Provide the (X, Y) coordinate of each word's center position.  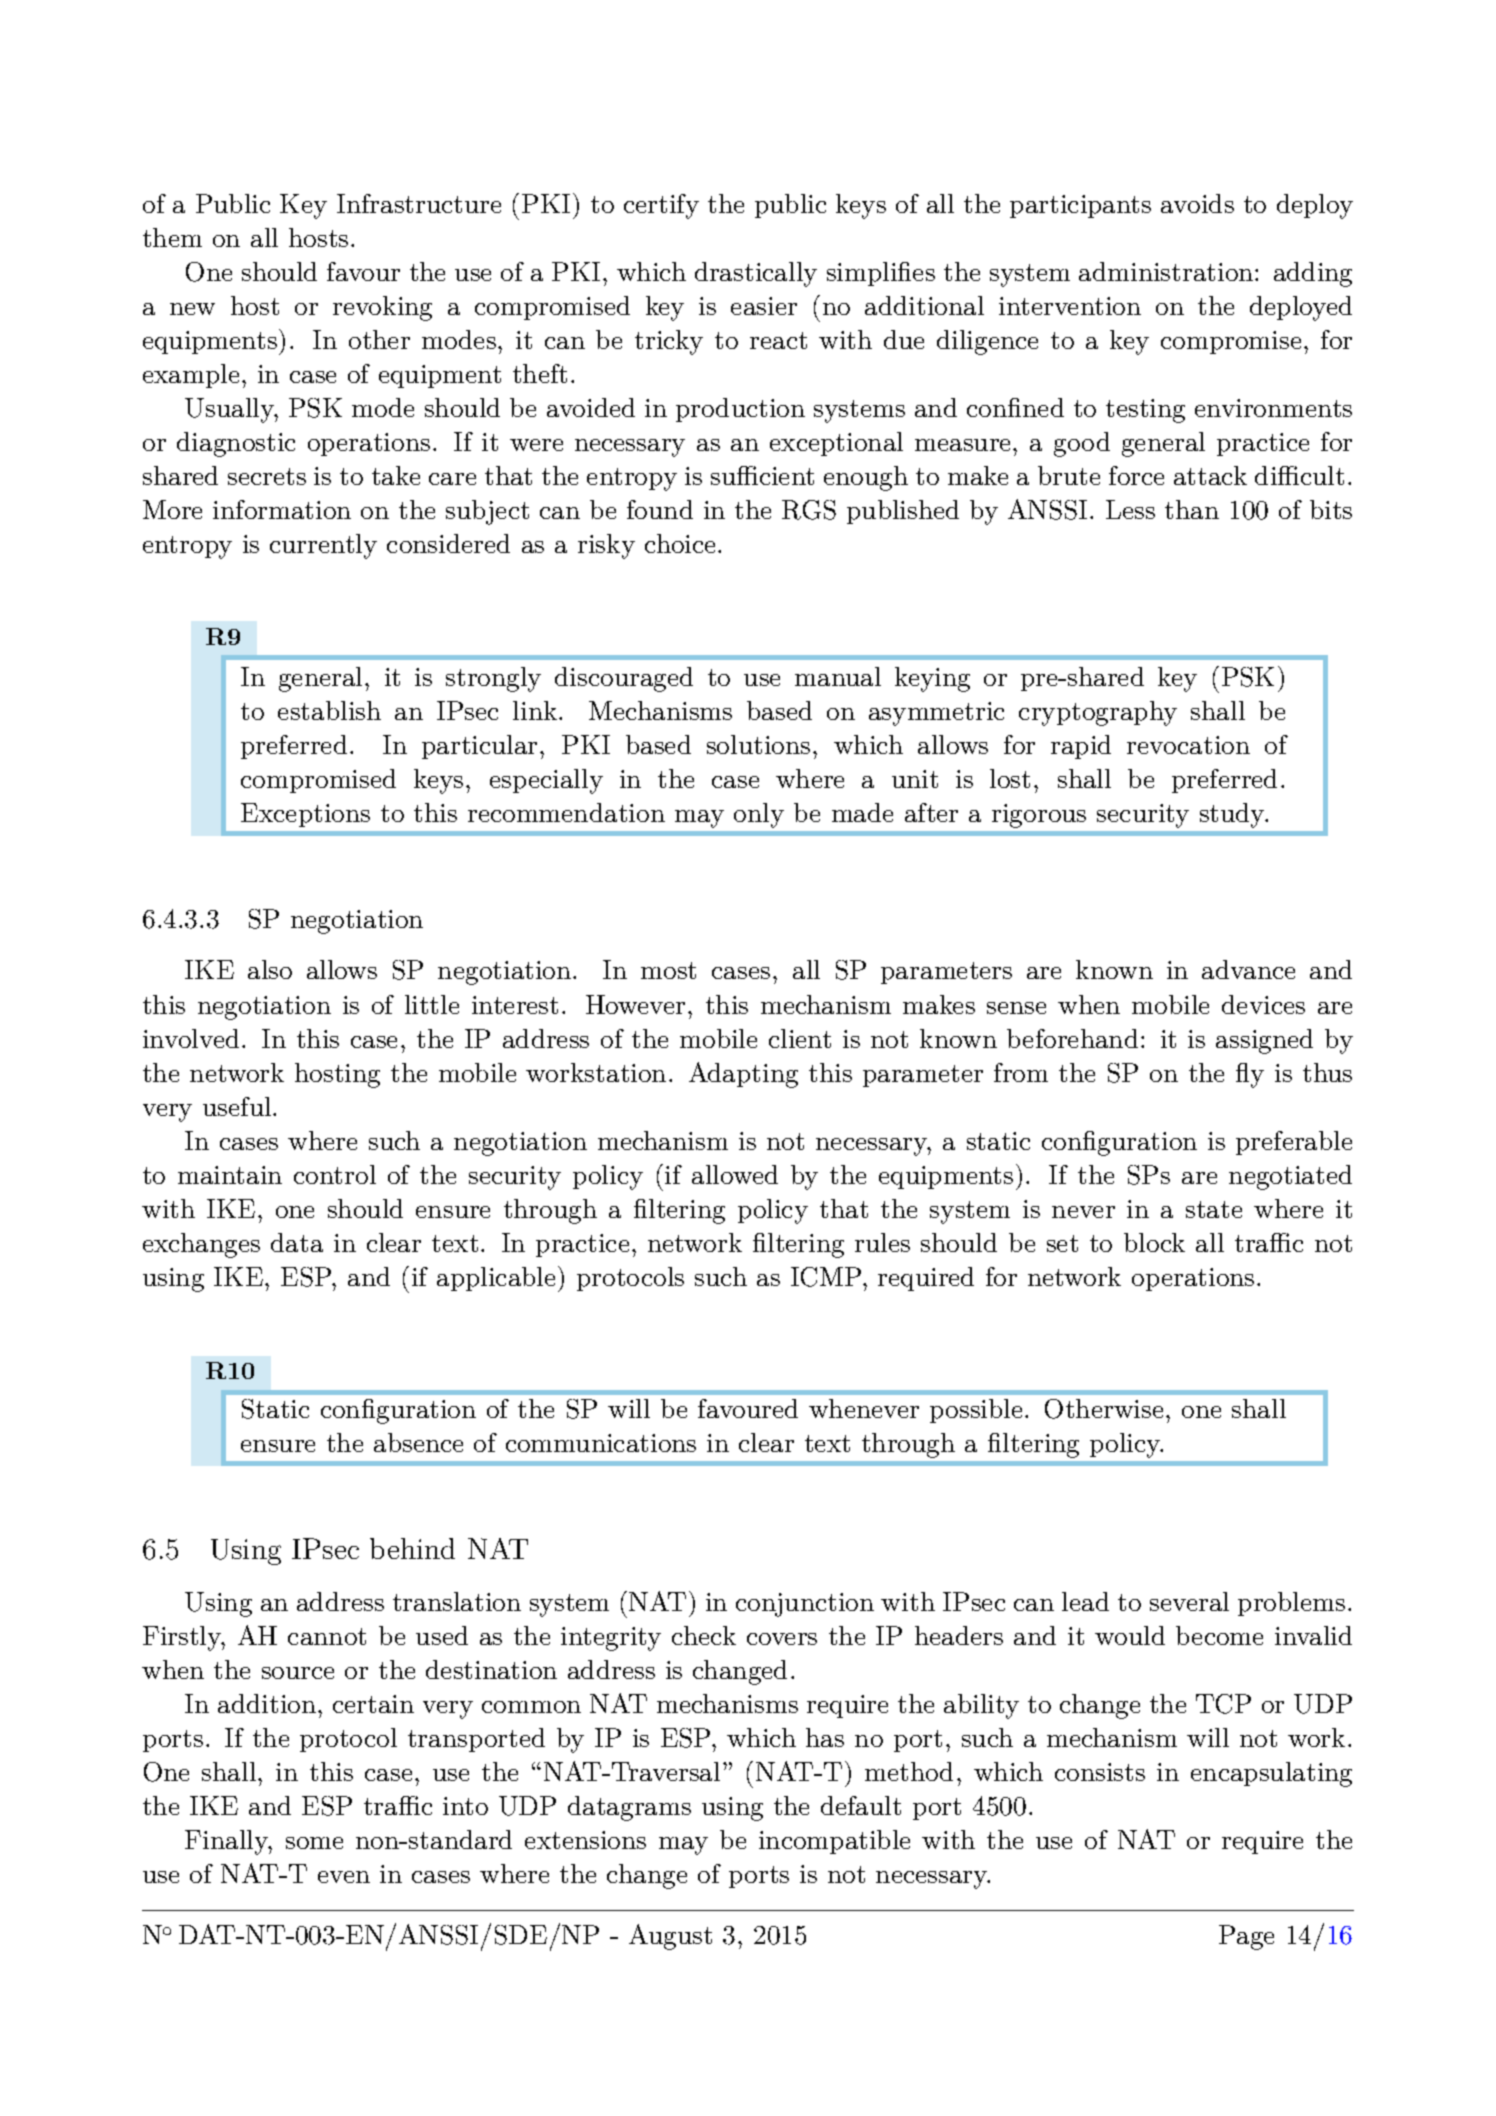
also (270, 969)
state (1214, 1209)
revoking (382, 308)
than (1192, 509)
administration (1166, 271)
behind (412, 1548)
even (344, 1877)
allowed (735, 1174)
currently (323, 546)
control (335, 1174)
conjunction (805, 1605)
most (668, 970)
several (1189, 1601)
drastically (756, 274)
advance (1248, 969)
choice (680, 543)
